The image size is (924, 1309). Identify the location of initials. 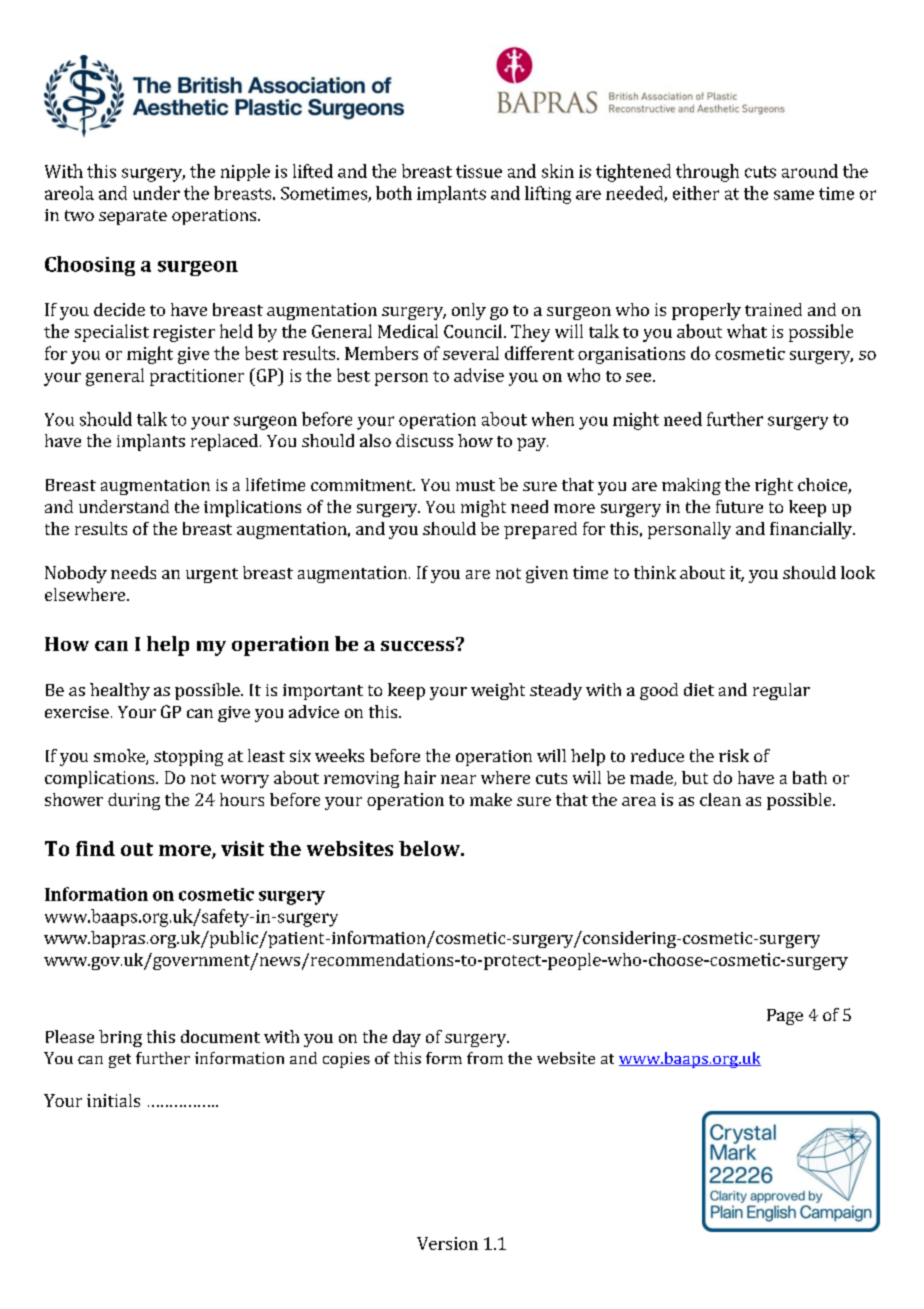
(113, 1100).
